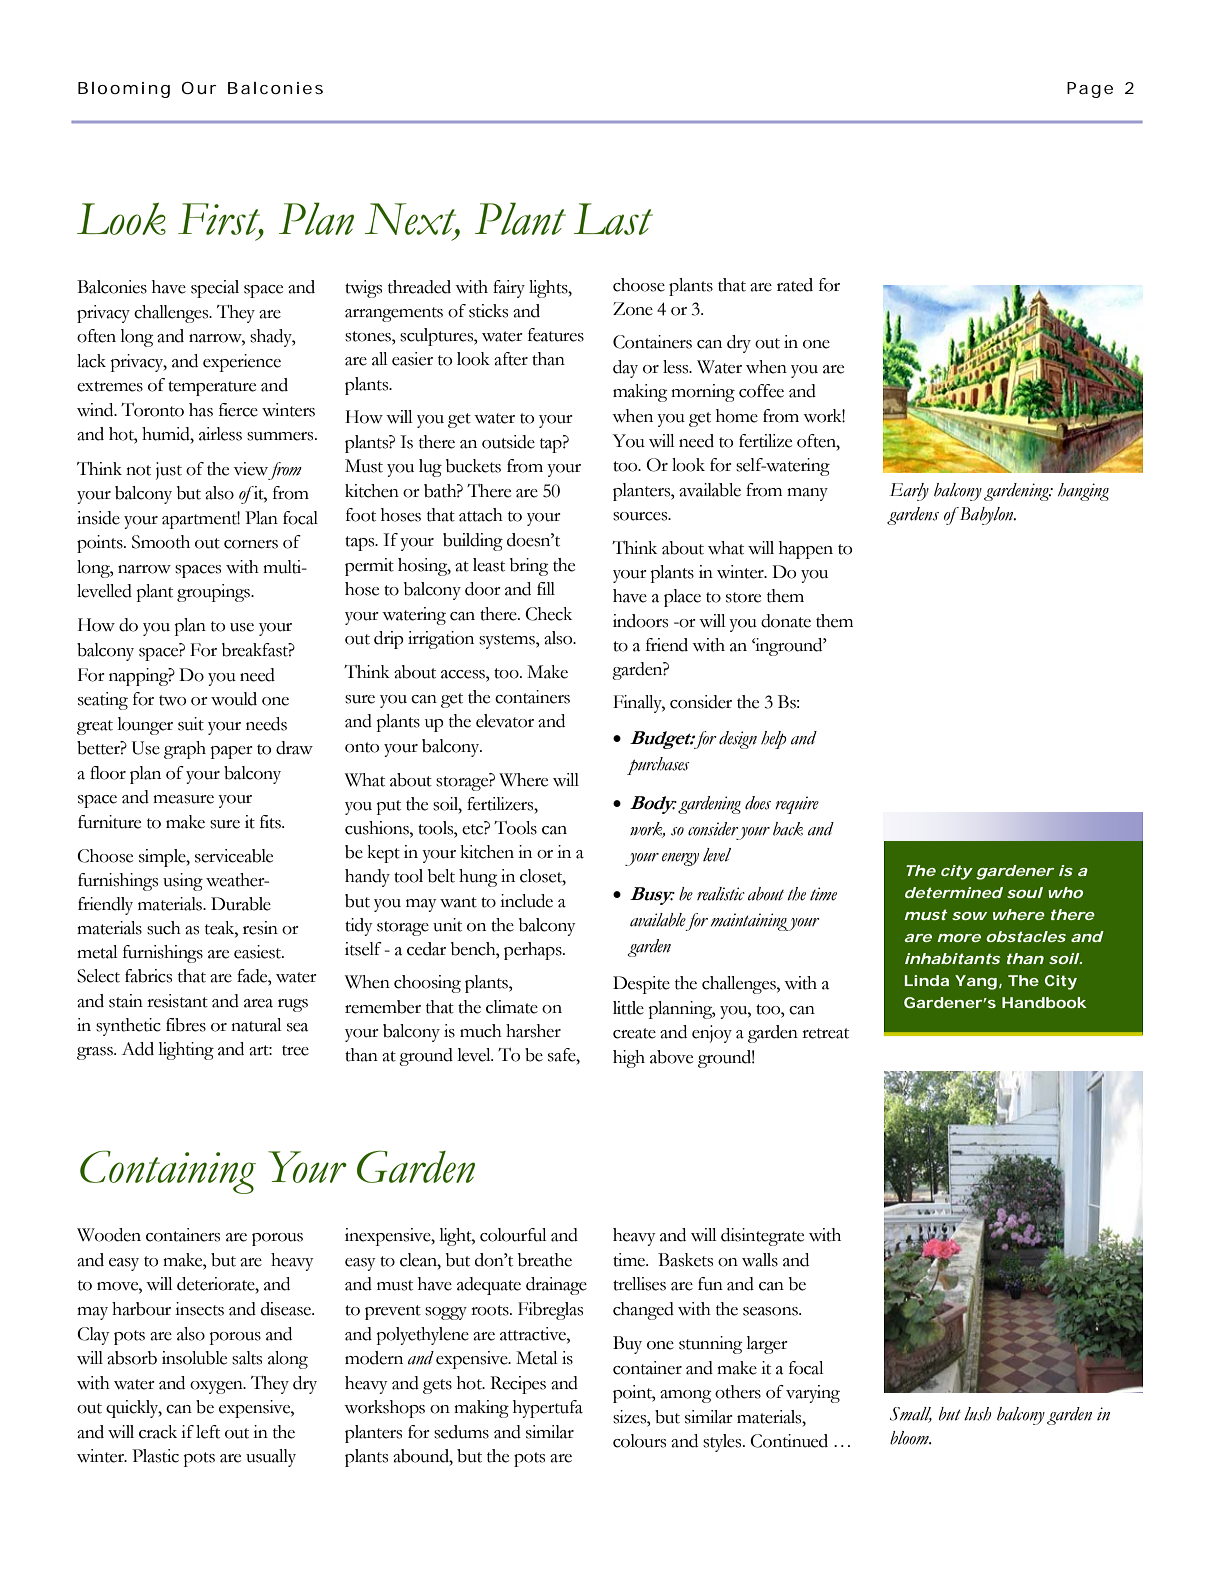 The height and width of the image is (1571, 1214). I want to click on Linda, so click(927, 980).
